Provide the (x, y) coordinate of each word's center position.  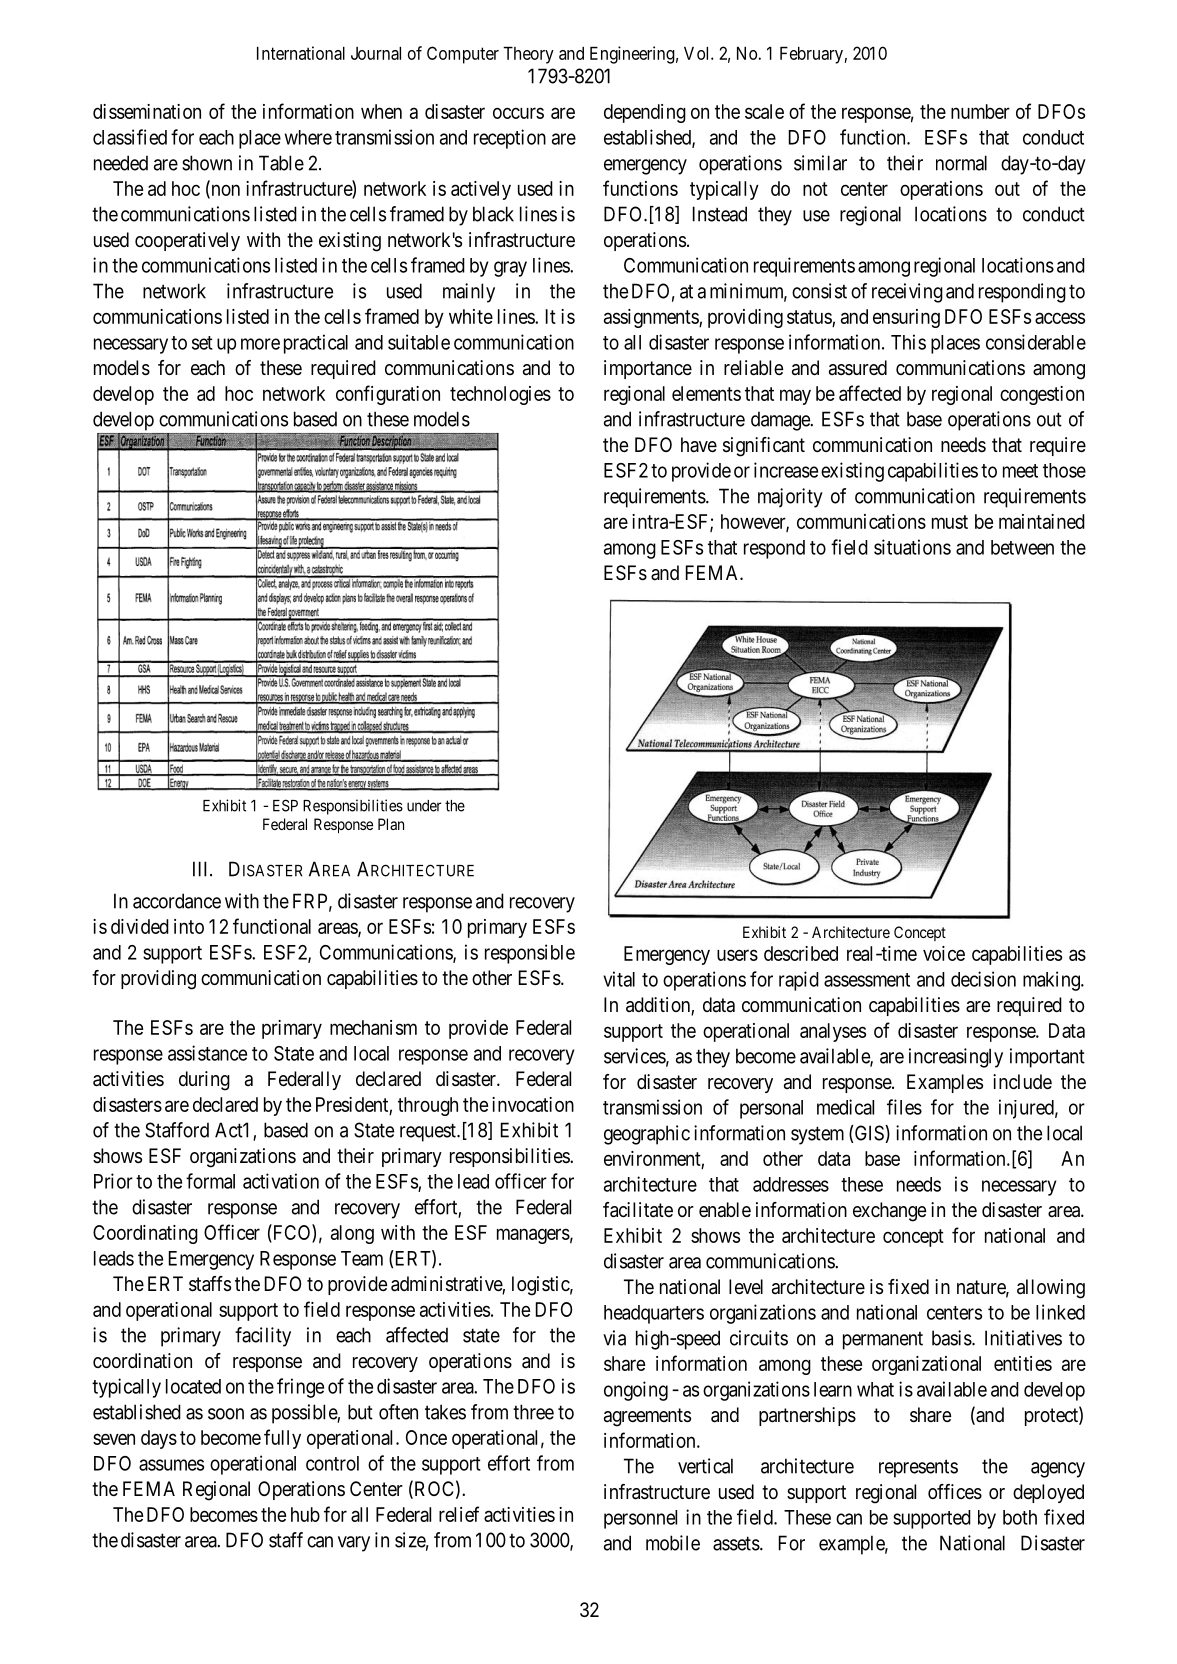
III (202, 869)
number (980, 111)
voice (944, 953)
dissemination (147, 111)
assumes (171, 1465)
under (424, 806)
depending (645, 113)
